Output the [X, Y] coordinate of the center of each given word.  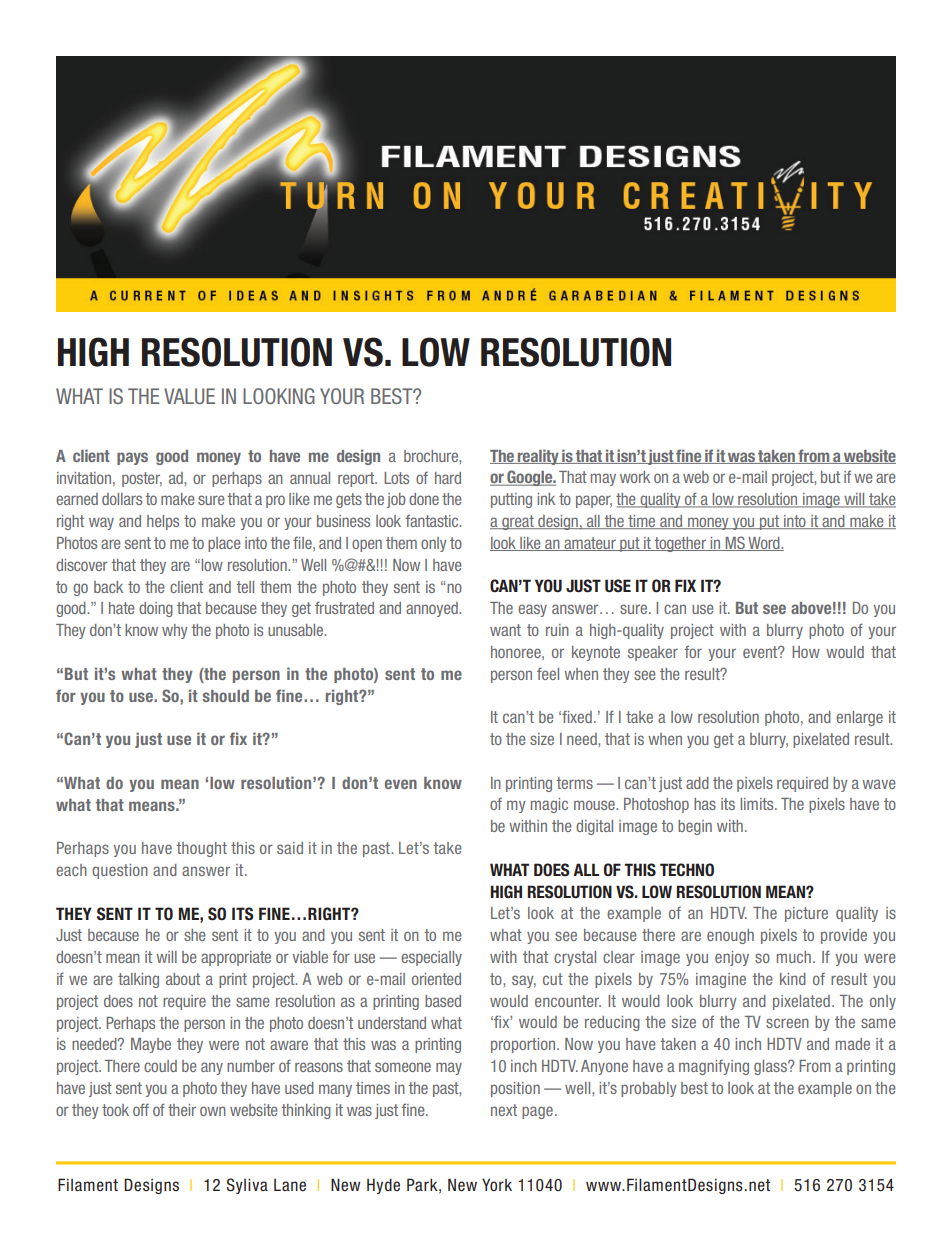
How [806, 652]
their [182, 1110]
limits [758, 804]
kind [793, 979]
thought [202, 849]
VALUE [189, 396]
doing [156, 609]
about [183, 979]
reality [538, 457]
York [497, 1185]
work [635, 477]
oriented [436, 979]
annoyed [433, 609]
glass [771, 1067]
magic [549, 805]
